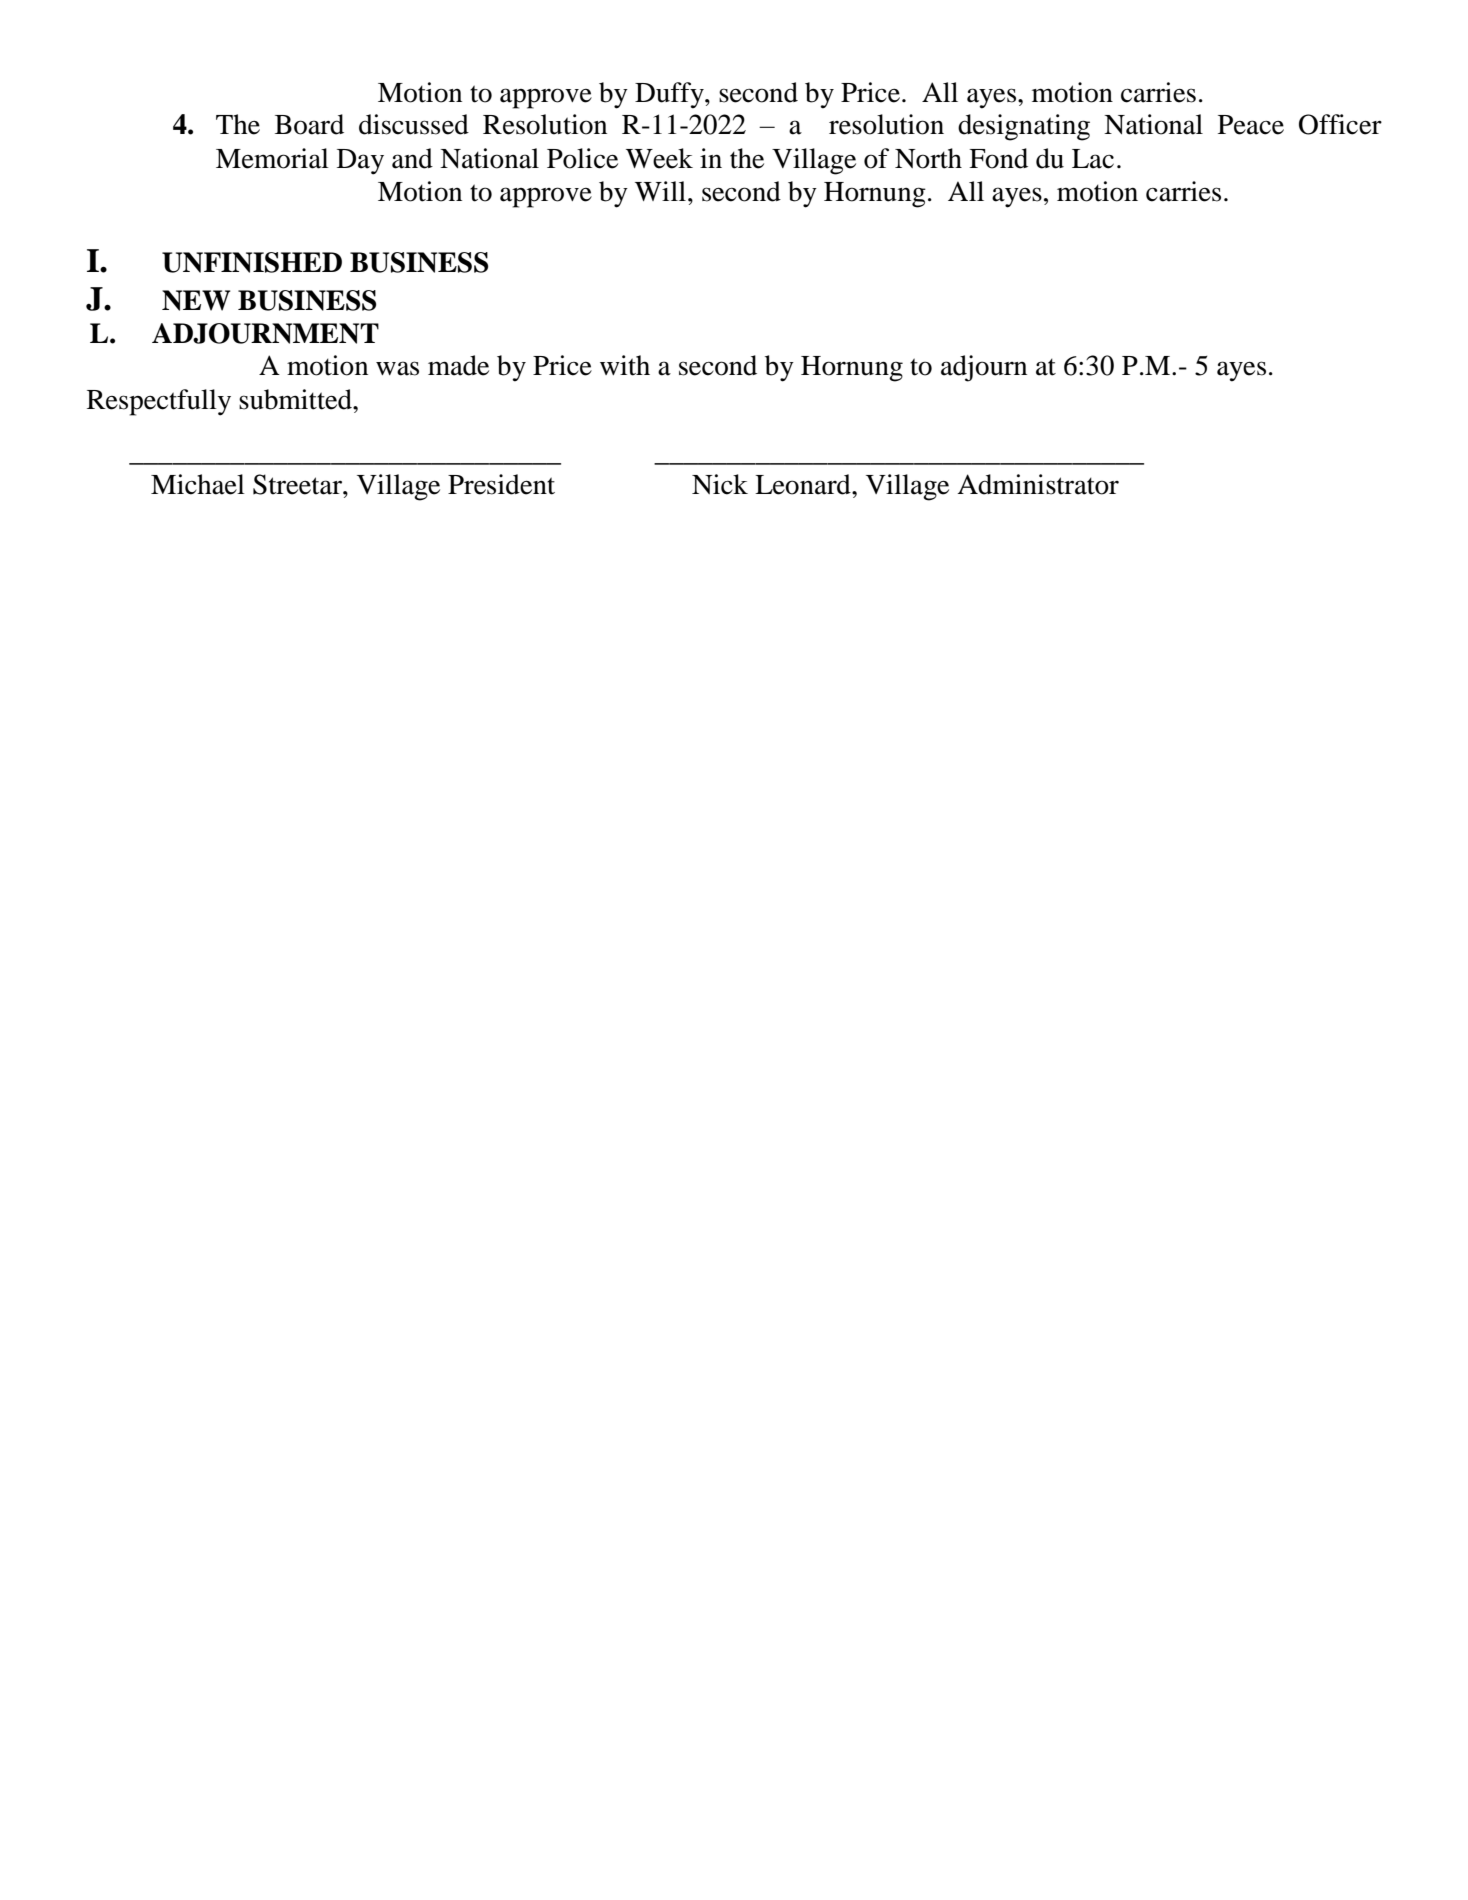  What do you see at coordinates (458, 365) in the screenshot?
I see `made` at bounding box center [458, 365].
